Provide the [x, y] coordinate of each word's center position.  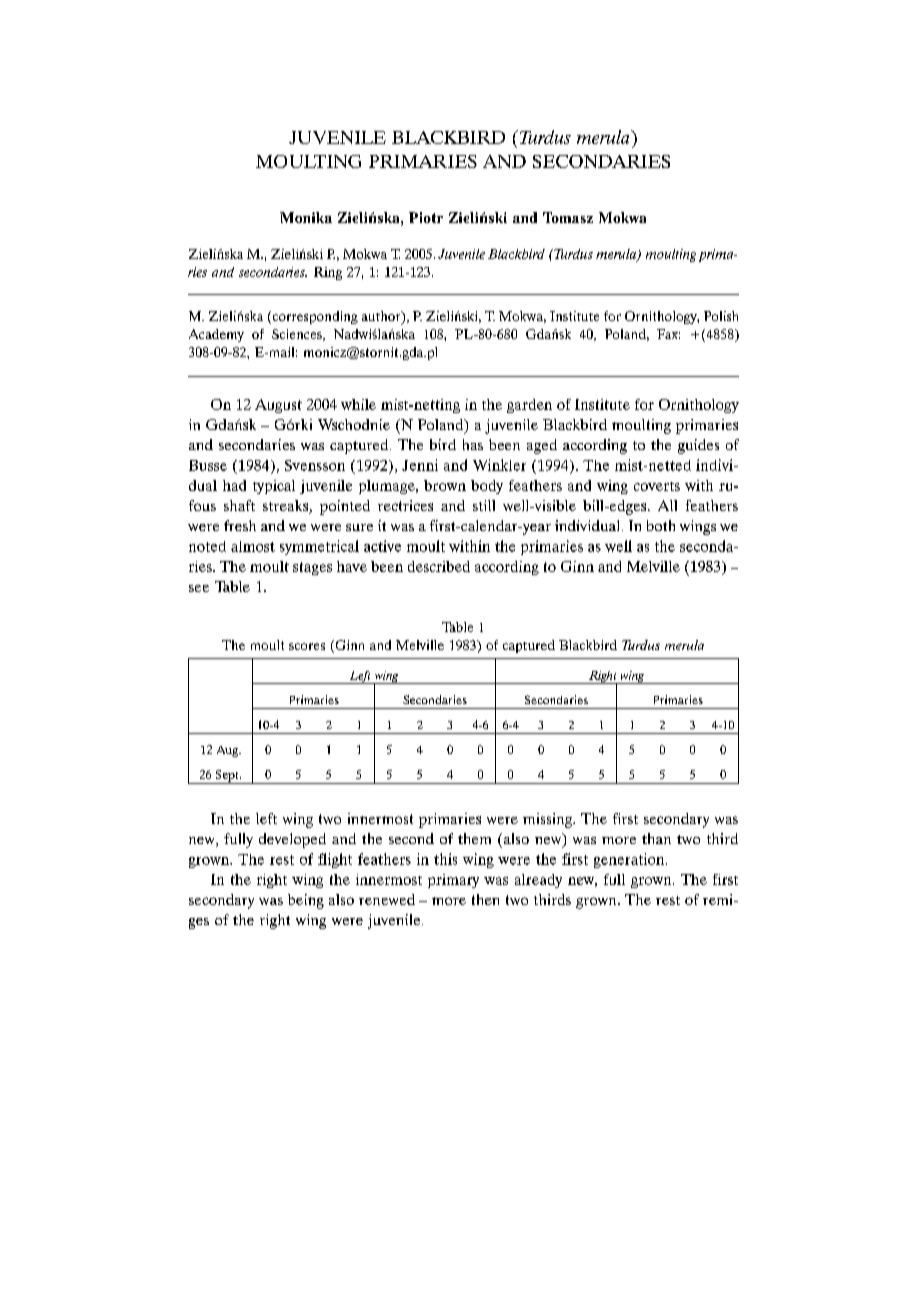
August [278, 406]
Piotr [426, 217]
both [661, 525]
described [439, 566]
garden [529, 406]
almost [253, 546]
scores [307, 646]
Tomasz [568, 217]
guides [698, 446]
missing [548, 820]
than [656, 838]
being [306, 901]
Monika [306, 217]
